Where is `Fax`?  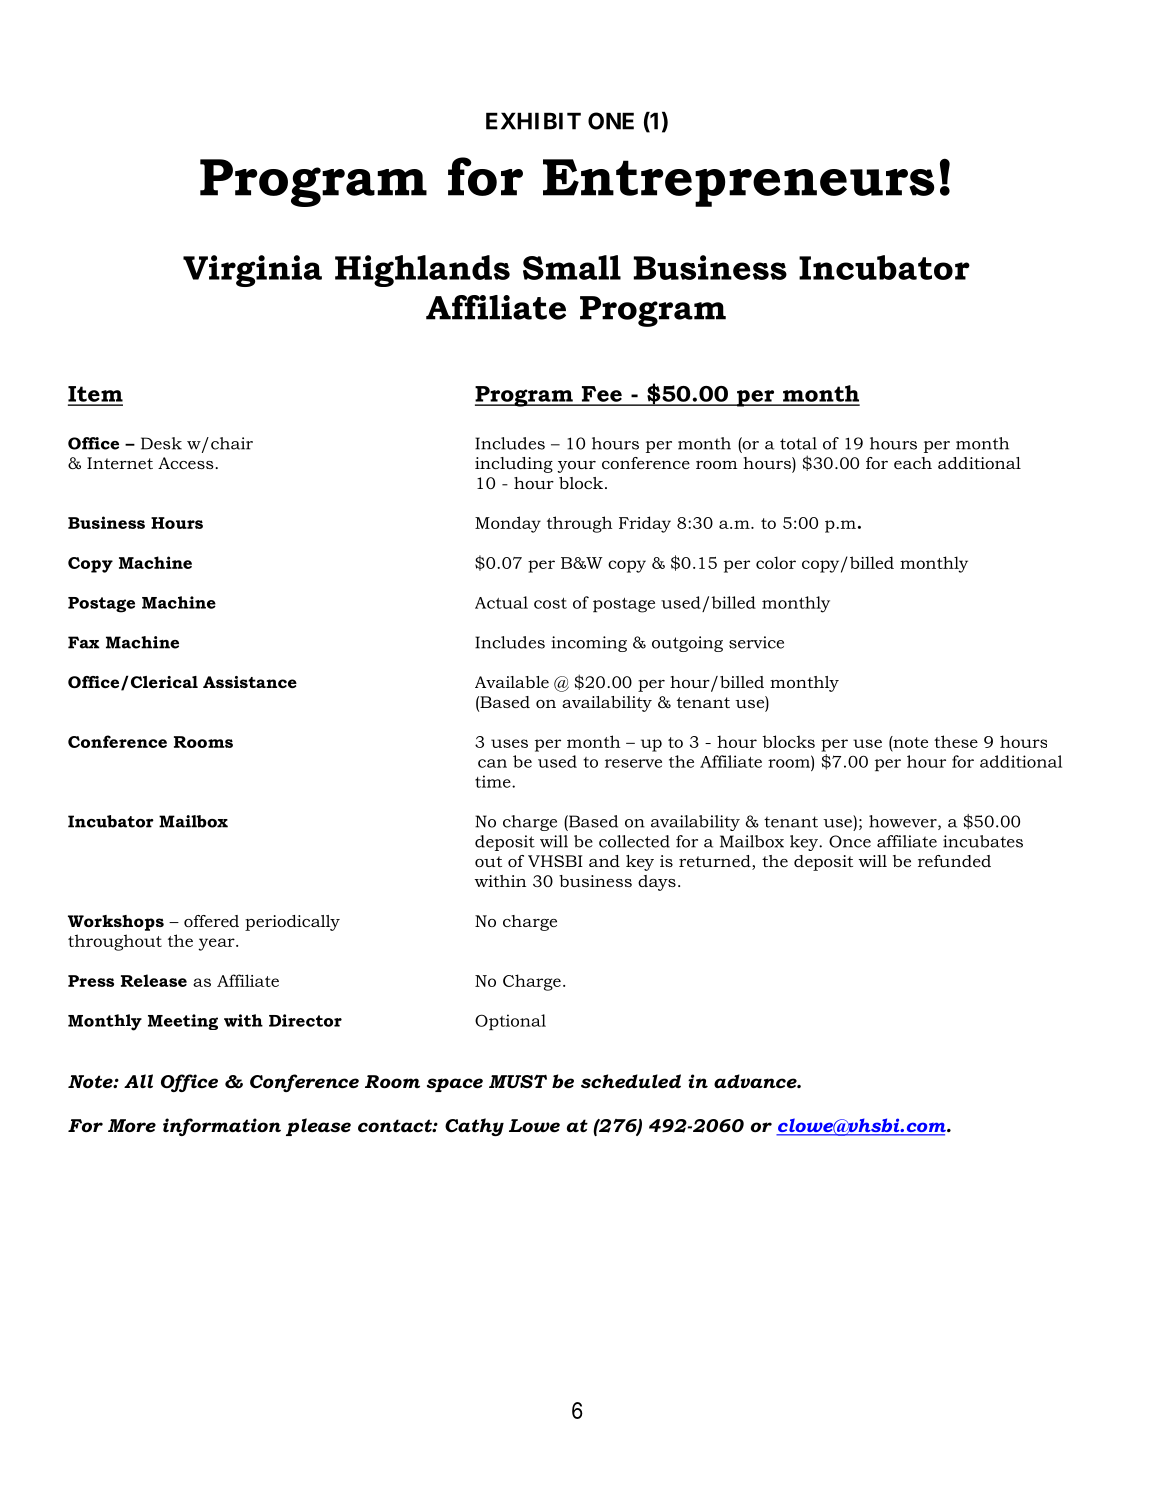
Fax is located at coordinates (84, 642).
